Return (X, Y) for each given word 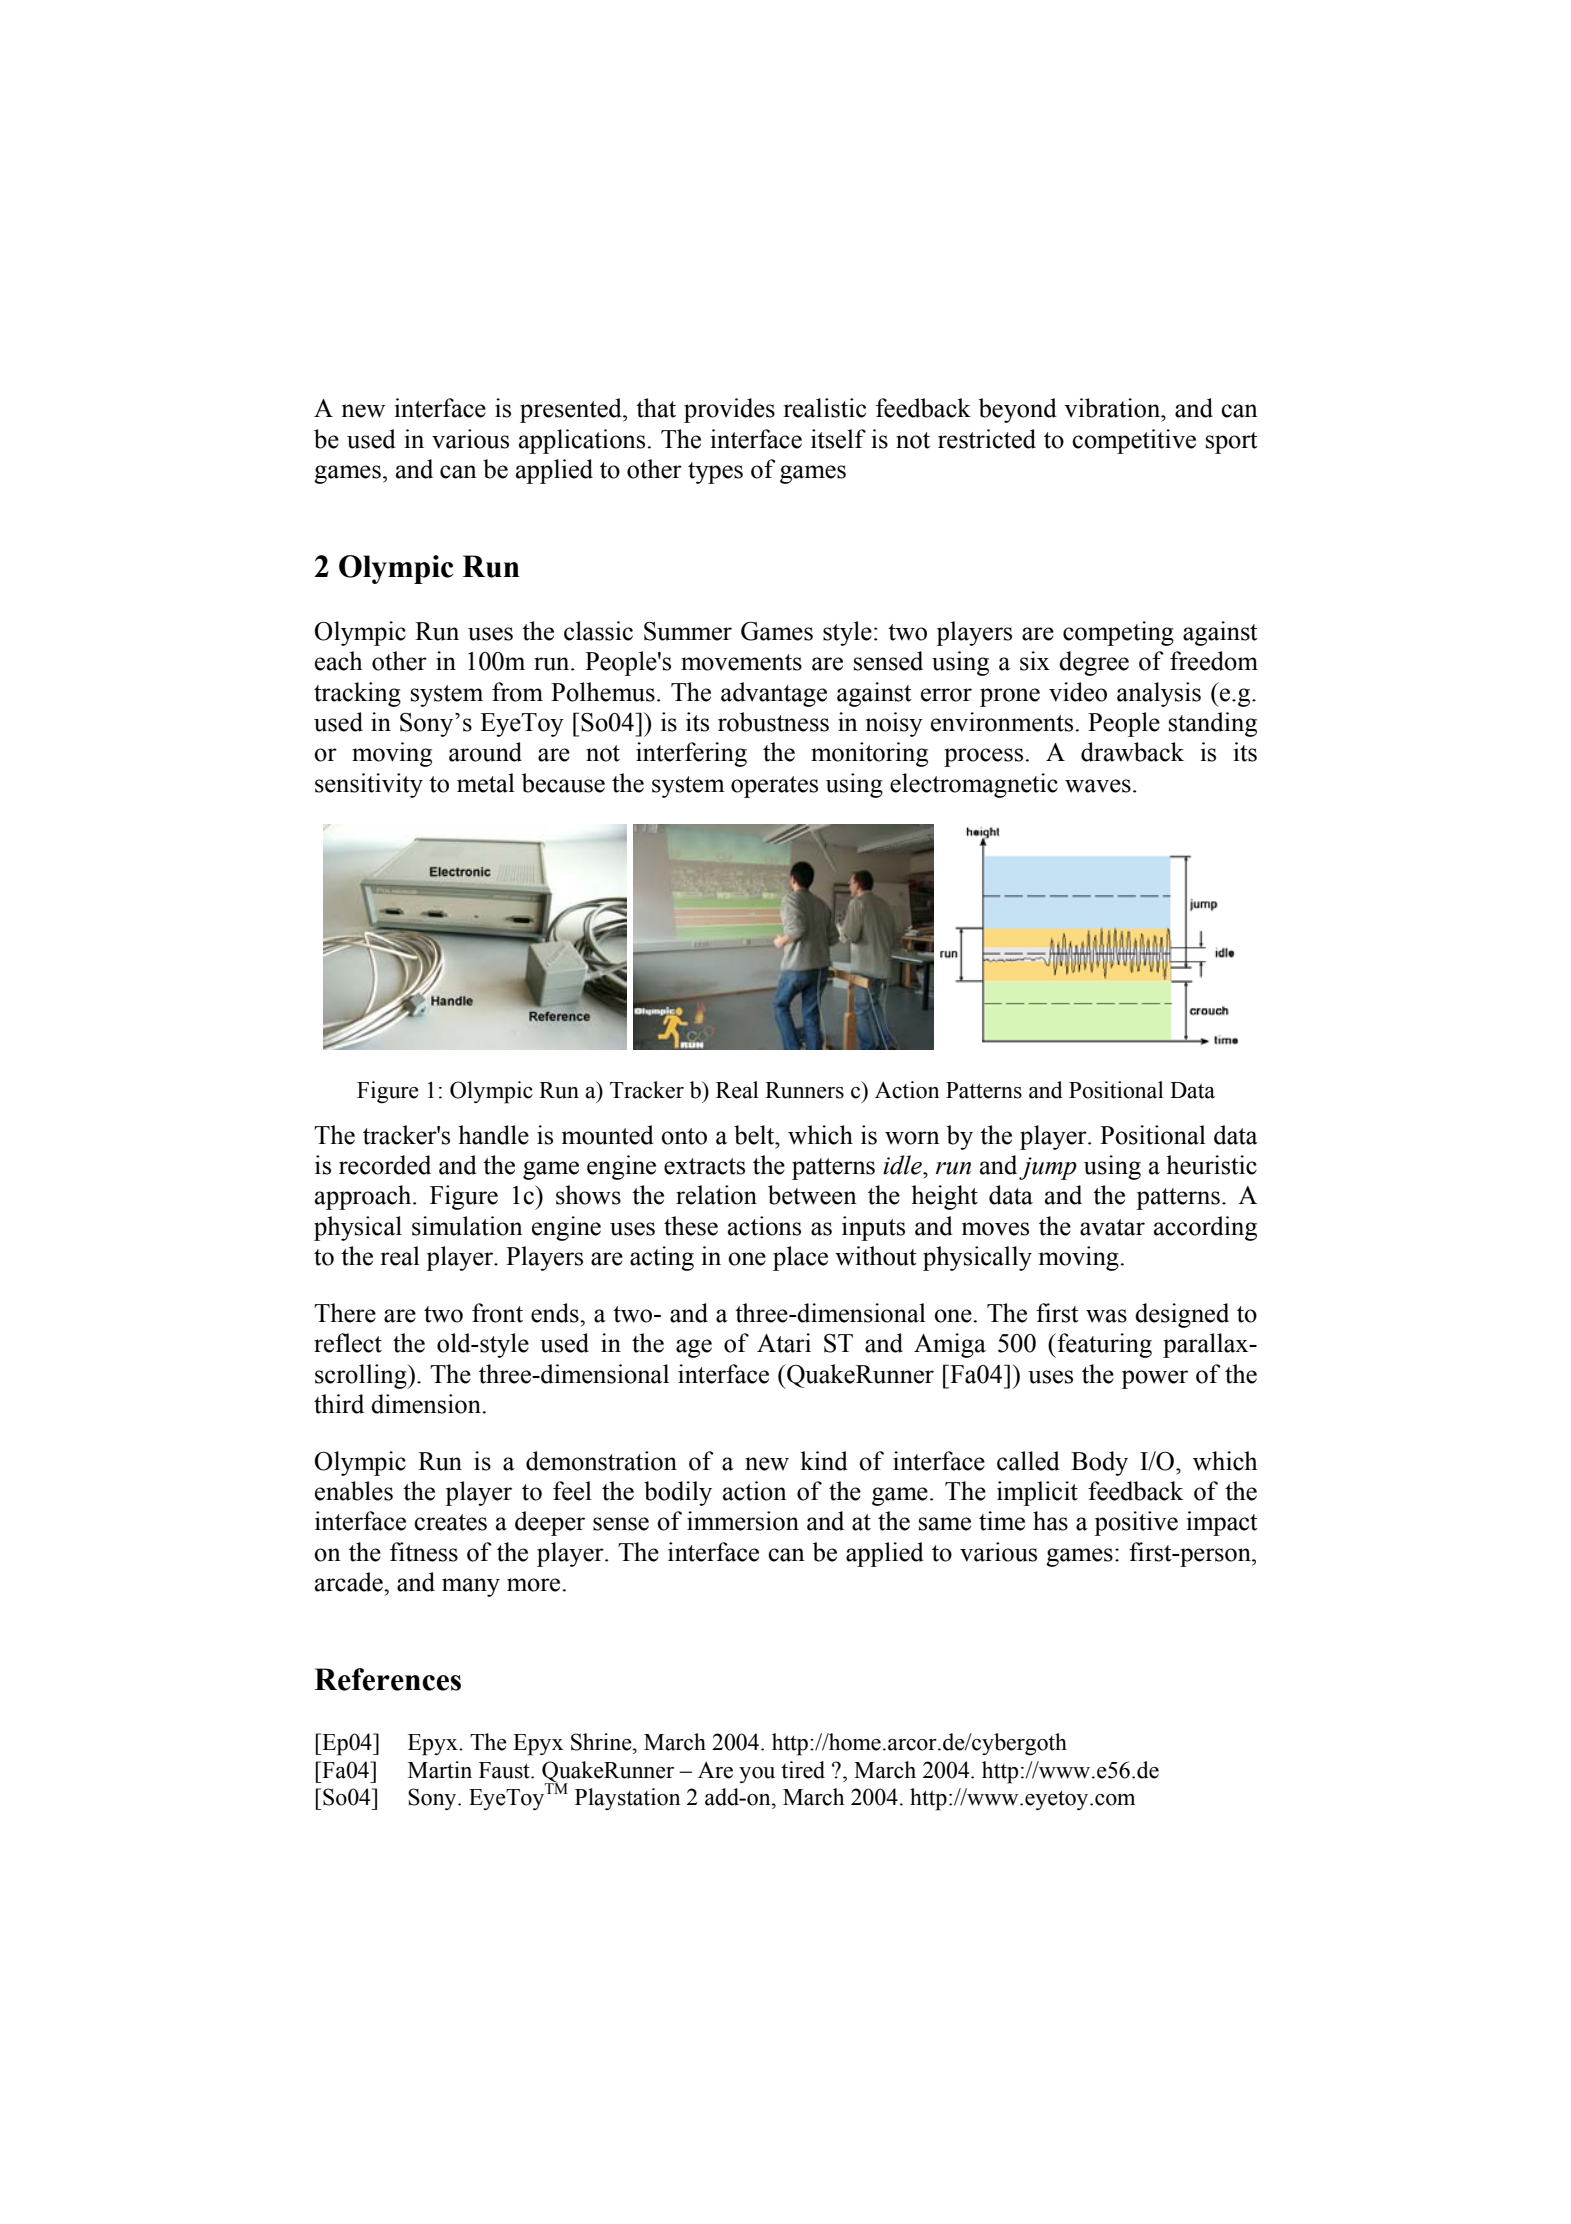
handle (493, 1135)
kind (824, 1461)
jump (1048, 1168)
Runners (804, 1090)
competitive (1134, 441)
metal (486, 783)
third (339, 1404)
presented (572, 410)
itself (838, 439)
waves (1098, 786)
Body (1099, 1463)
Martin (440, 1770)
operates (774, 787)
